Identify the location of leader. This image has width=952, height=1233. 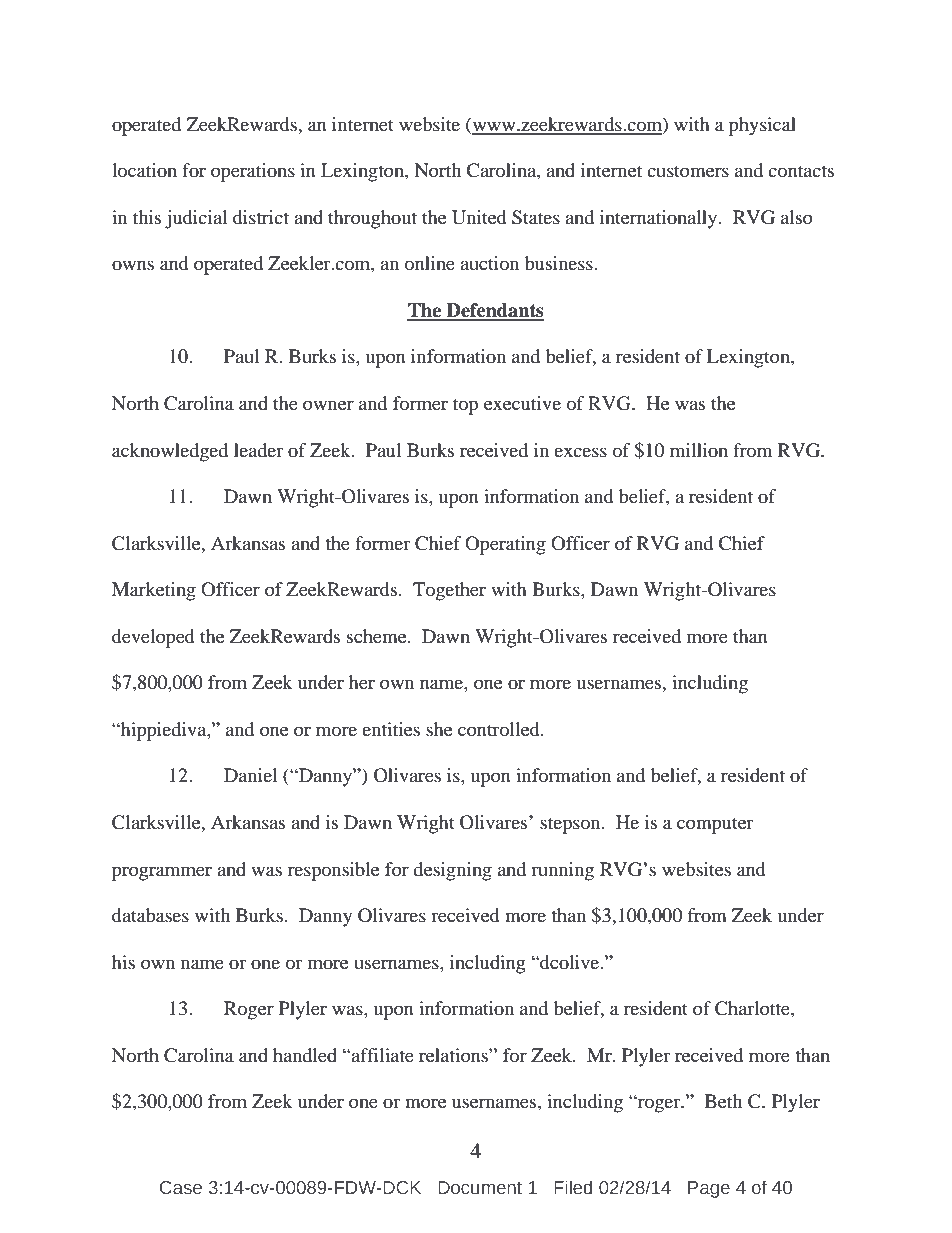
(258, 450).
